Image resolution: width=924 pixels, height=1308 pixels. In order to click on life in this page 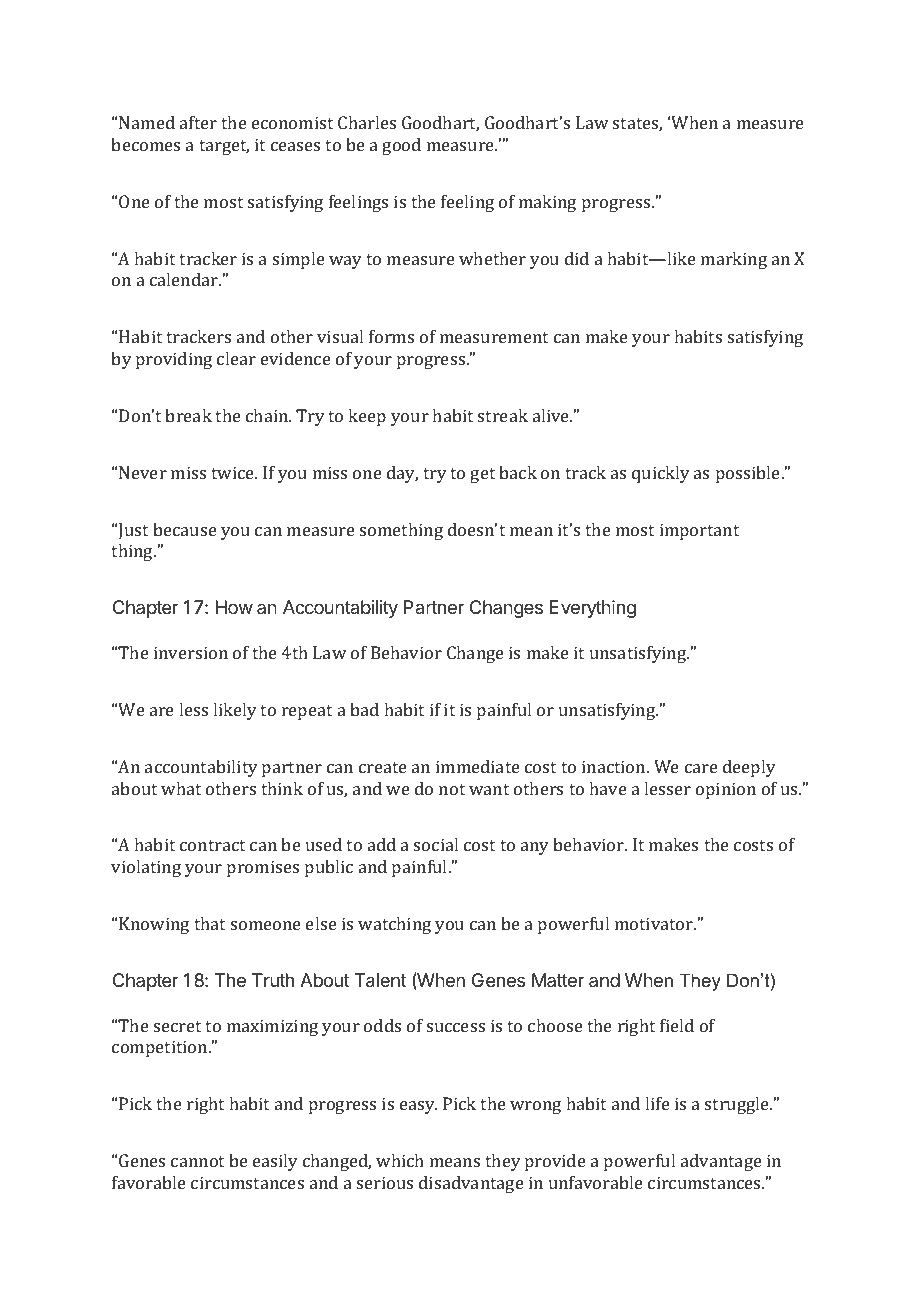, I will do `click(657, 1103)`.
